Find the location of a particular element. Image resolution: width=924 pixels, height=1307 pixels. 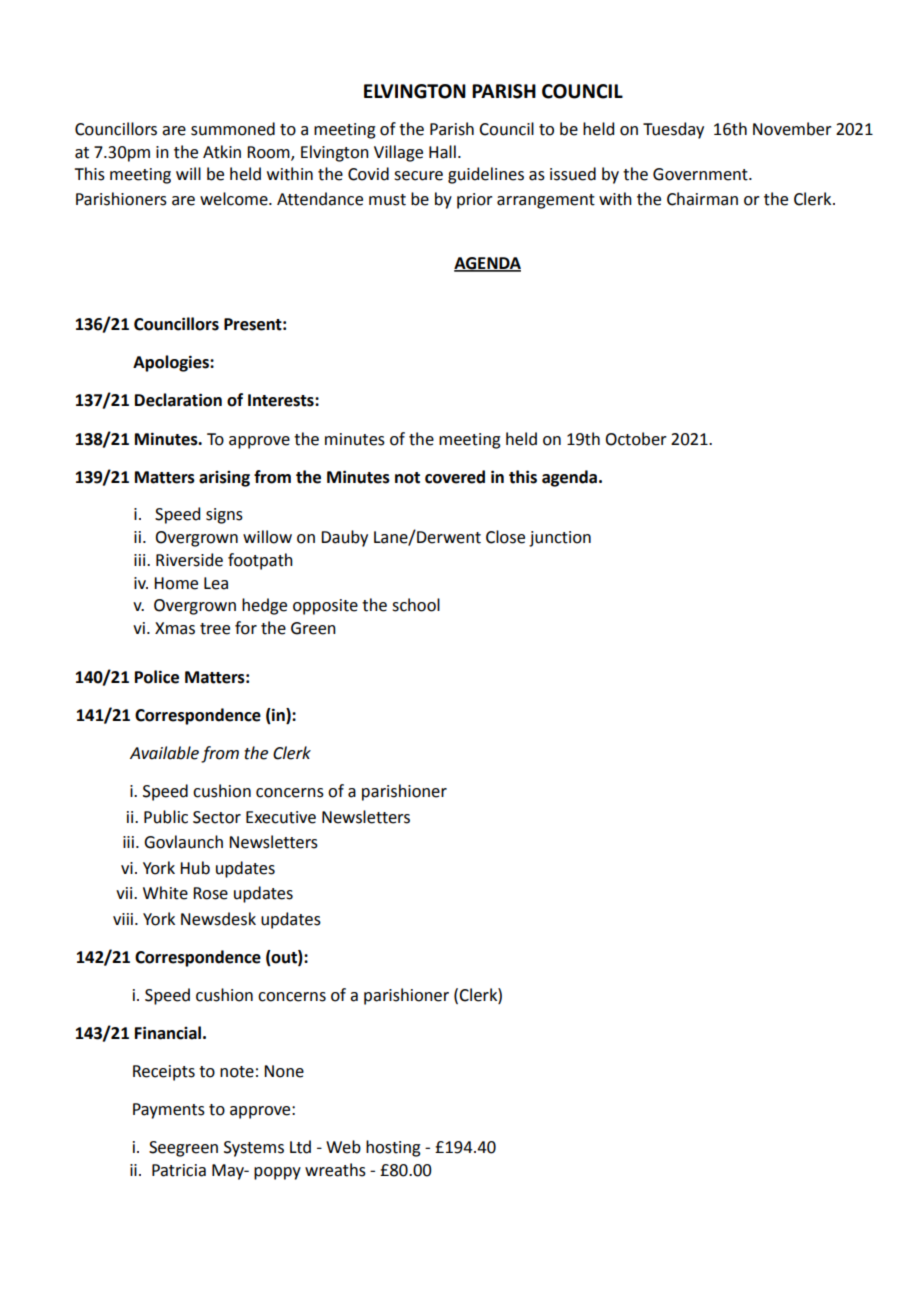

covered is located at coordinates (455, 477).
